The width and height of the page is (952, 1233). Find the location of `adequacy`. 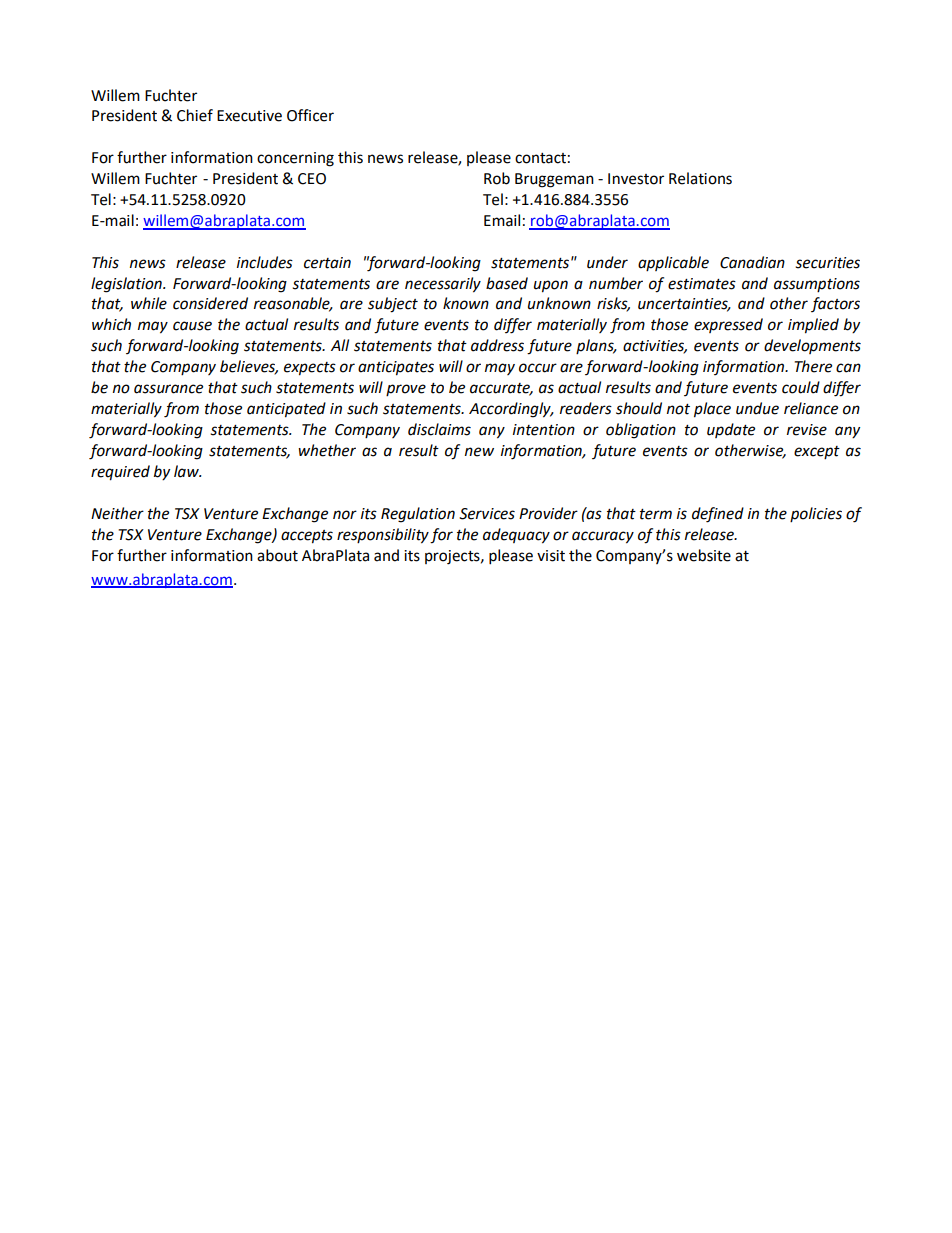

adequacy is located at coordinates (516, 536).
